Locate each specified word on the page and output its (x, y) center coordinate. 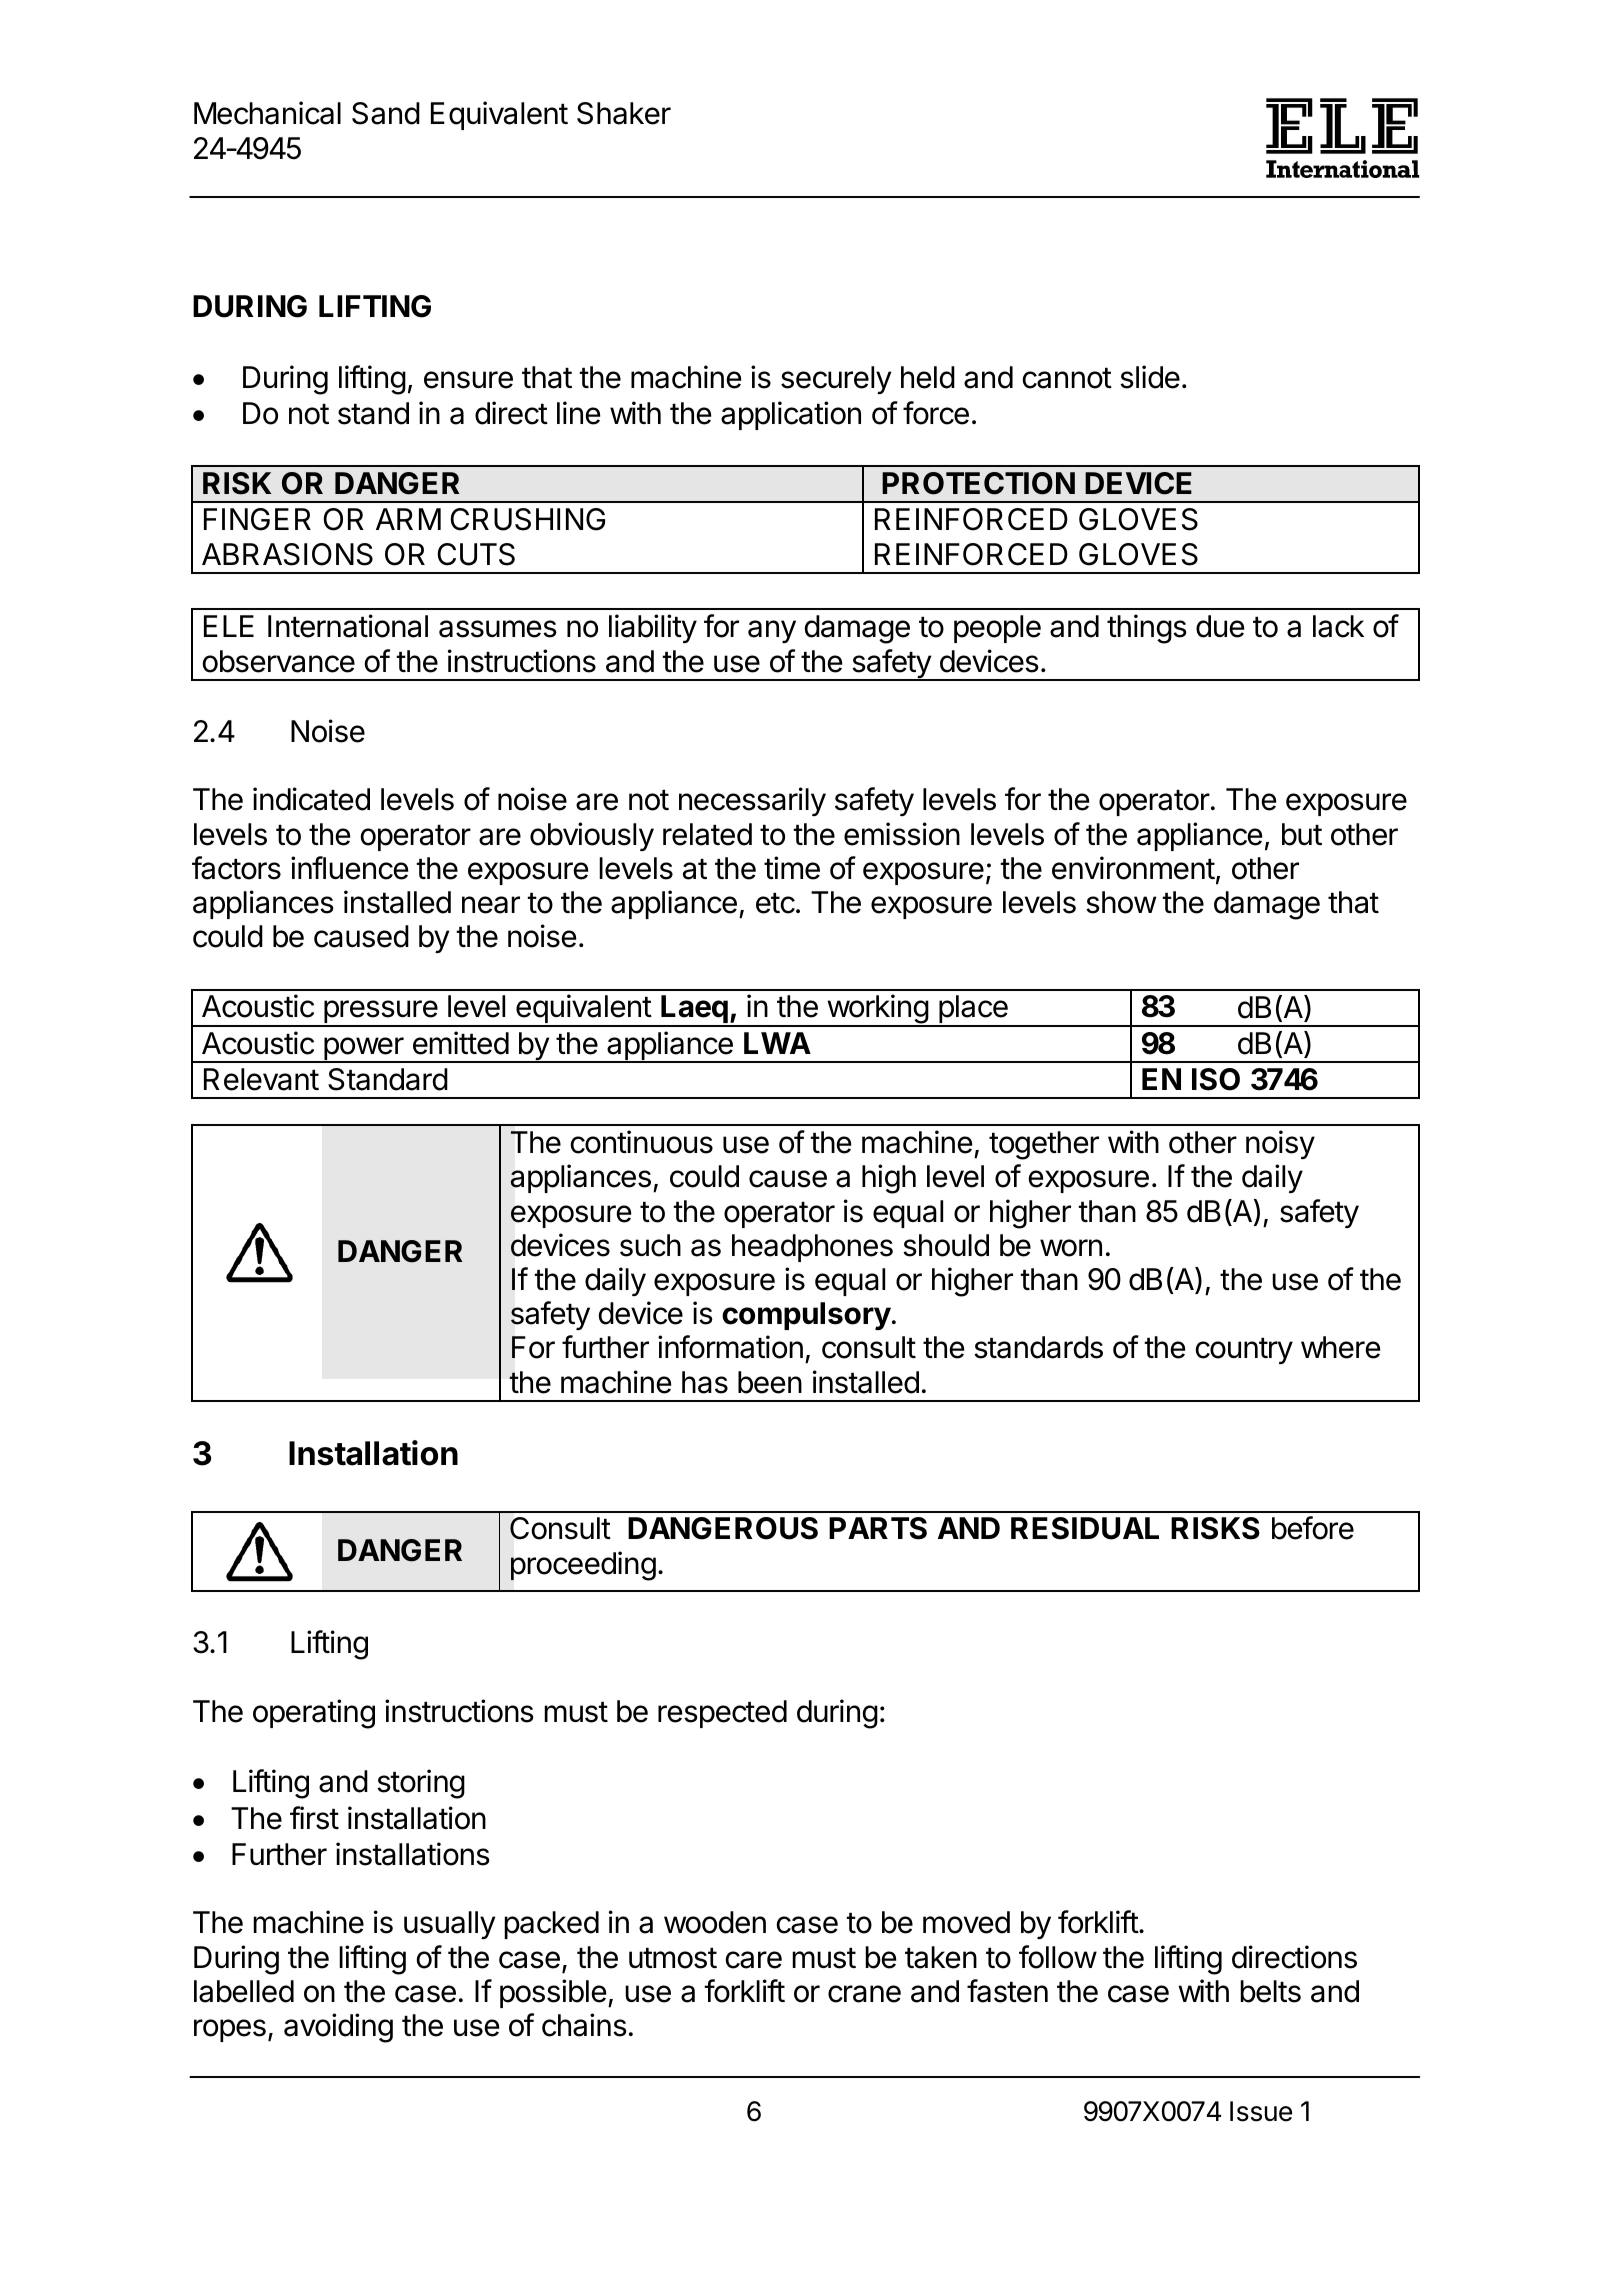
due (1220, 626)
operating (314, 1714)
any (772, 631)
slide (1150, 377)
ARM (408, 519)
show (1121, 902)
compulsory (806, 1316)
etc (775, 903)
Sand (386, 113)
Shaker (624, 113)
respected (722, 1714)
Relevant (261, 1079)
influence (349, 868)
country (1244, 1351)
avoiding (338, 2028)
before (1313, 1528)
